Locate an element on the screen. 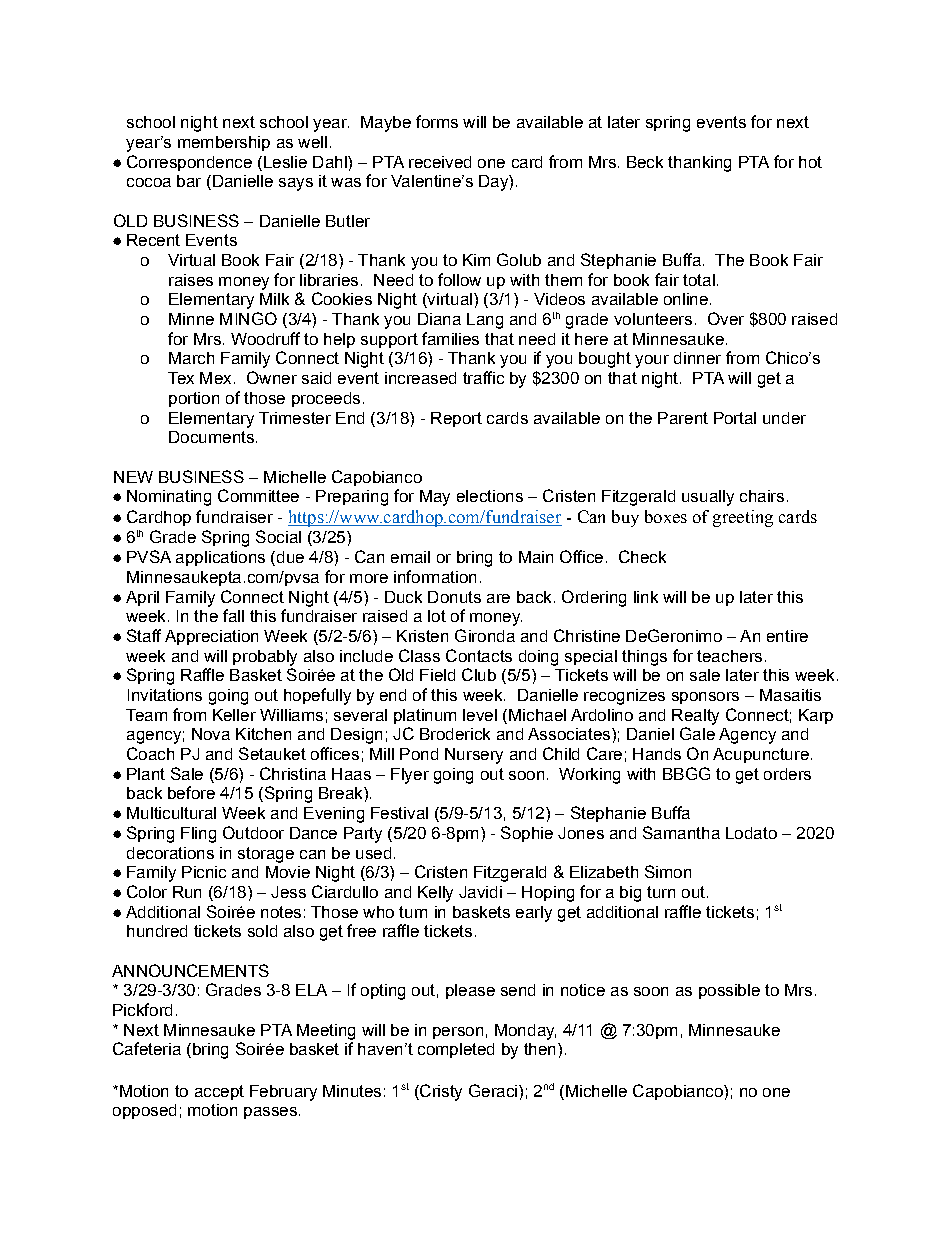  Simon is located at coordinates (668, 871).
